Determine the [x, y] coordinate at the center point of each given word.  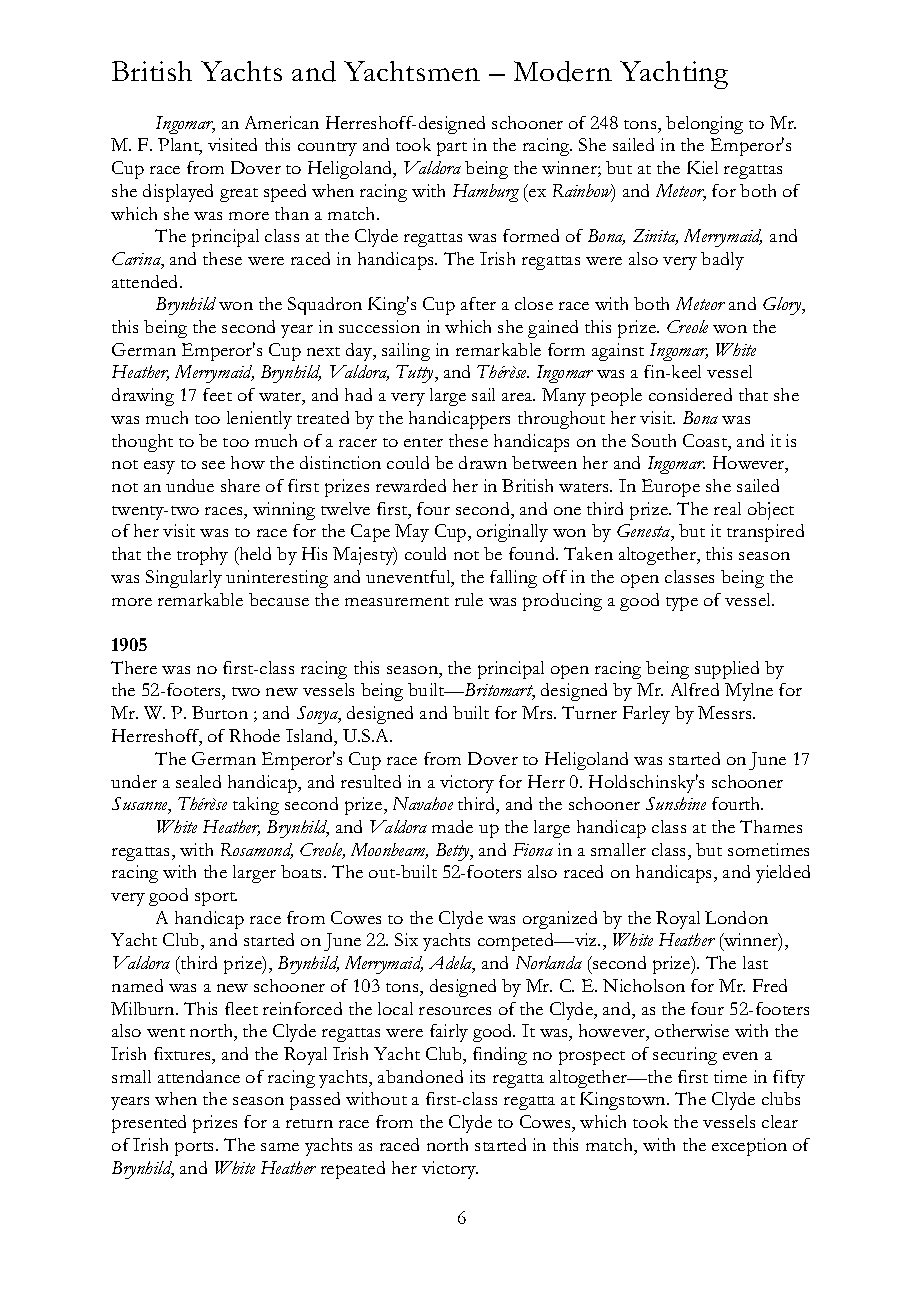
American [282, 122]
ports [196, 1149]
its [477, 1076]
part [452, 149]
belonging [704, 125]
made [452, 826]
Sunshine [676, 803]
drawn [483, 462]
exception [749, 1147]
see [213, 465]
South [654, 440]
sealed [198, 781]
